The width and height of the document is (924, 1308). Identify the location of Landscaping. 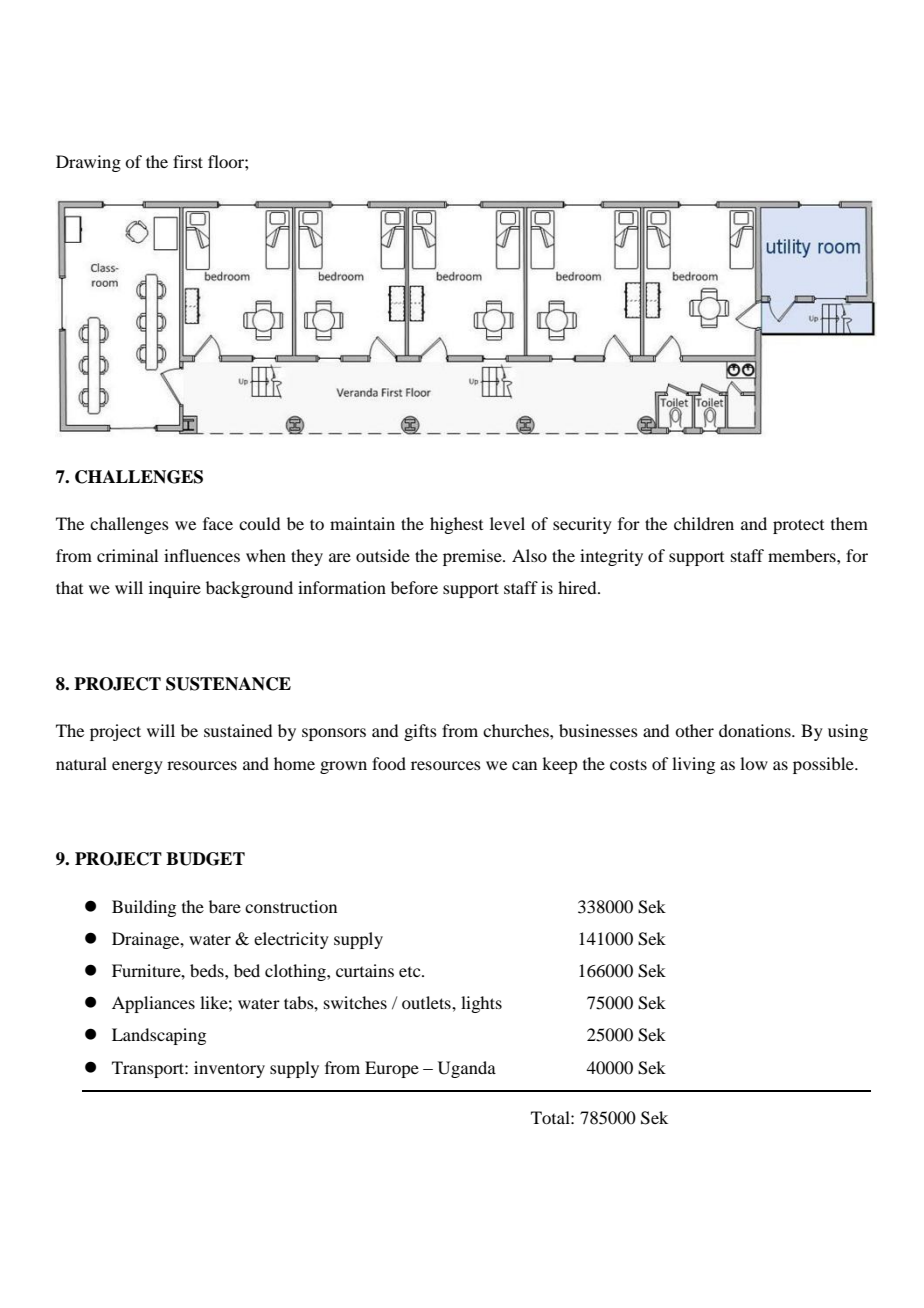
(159, 1036).
